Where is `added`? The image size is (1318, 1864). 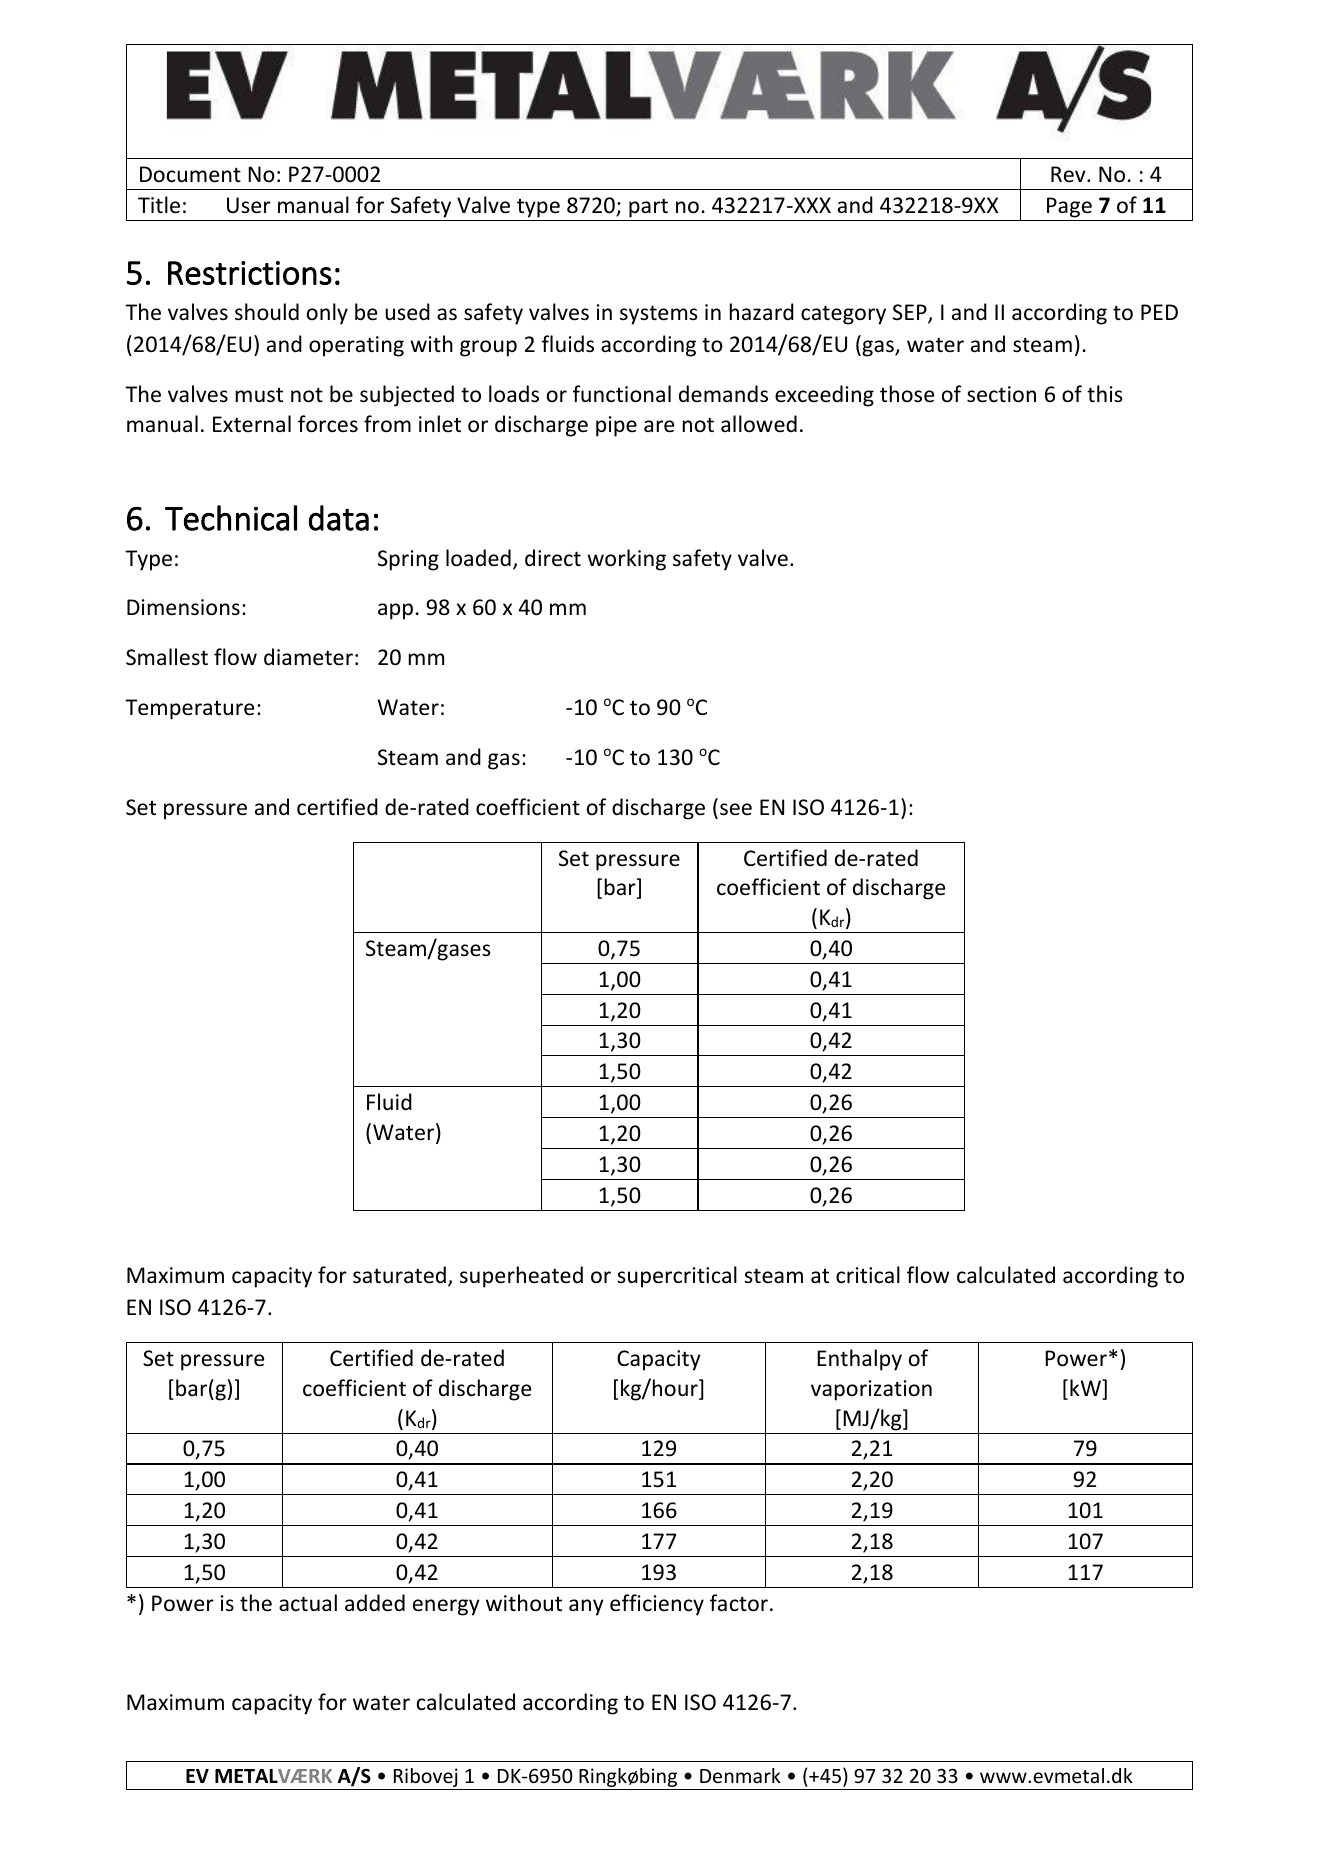 added is located at coordinates (375, 1603).
